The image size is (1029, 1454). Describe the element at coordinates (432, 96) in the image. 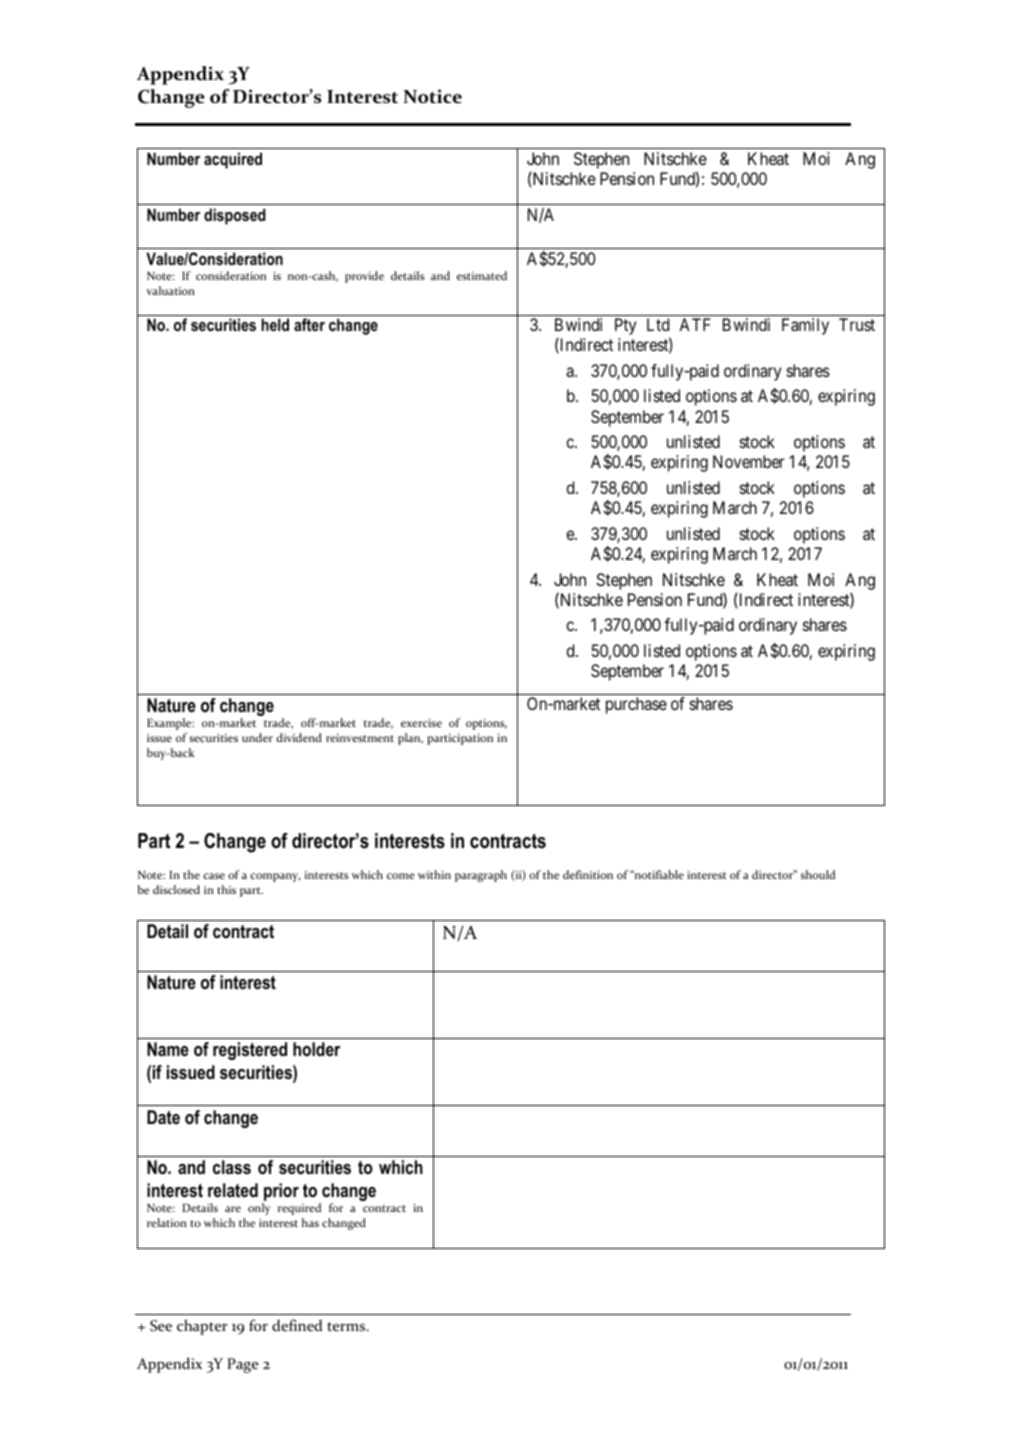

I see `Notice` at that location.
